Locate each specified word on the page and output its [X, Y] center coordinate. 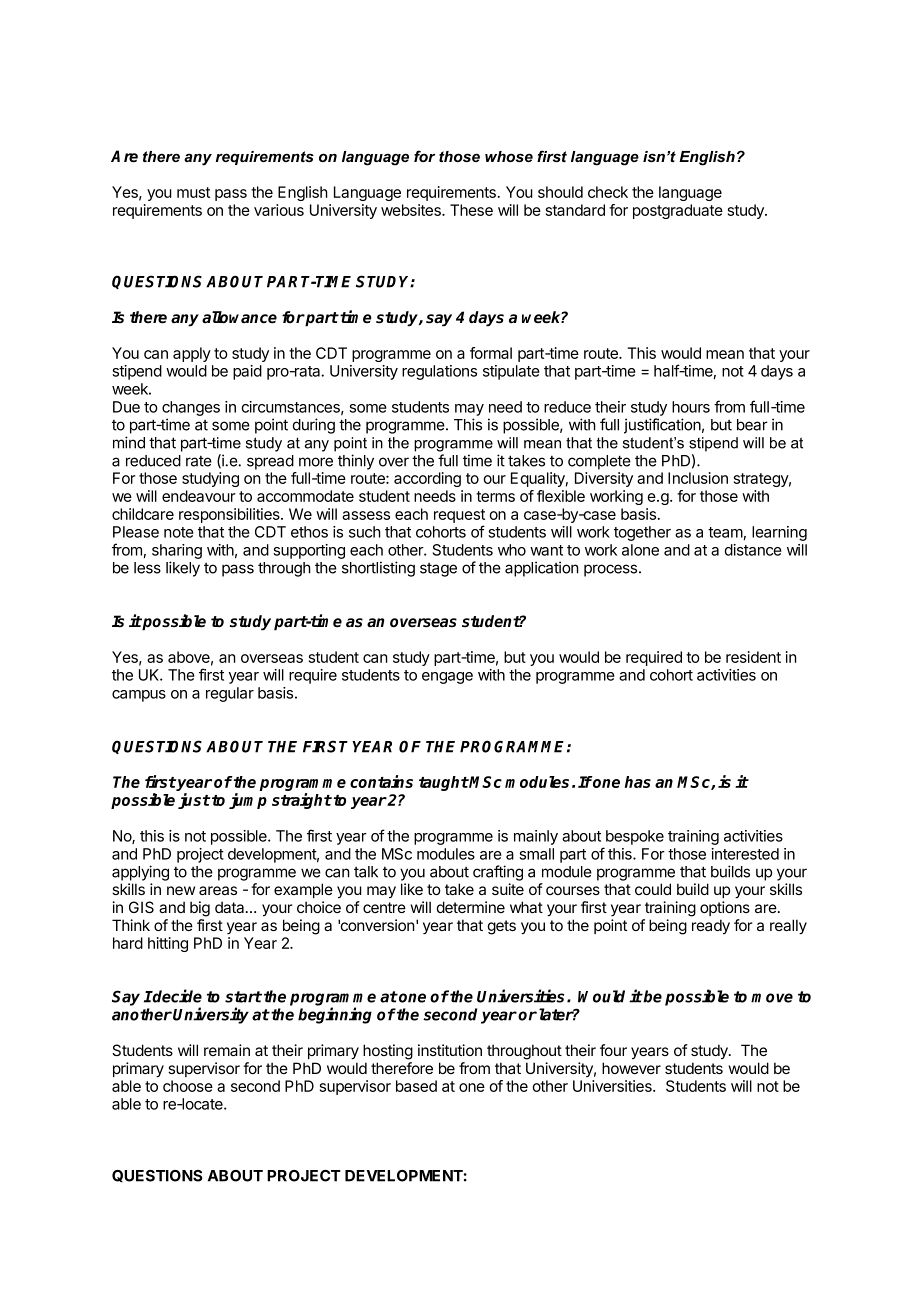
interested [745, 854]
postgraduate [678, 211]
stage [438, 570]
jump [248, 801]
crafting [498, 873]
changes [191, 408]
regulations [439, 372]
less [147, 568]
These [471, 210]
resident [753, 657]
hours [691, 407]
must [193, 192]
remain [227, 1050]
